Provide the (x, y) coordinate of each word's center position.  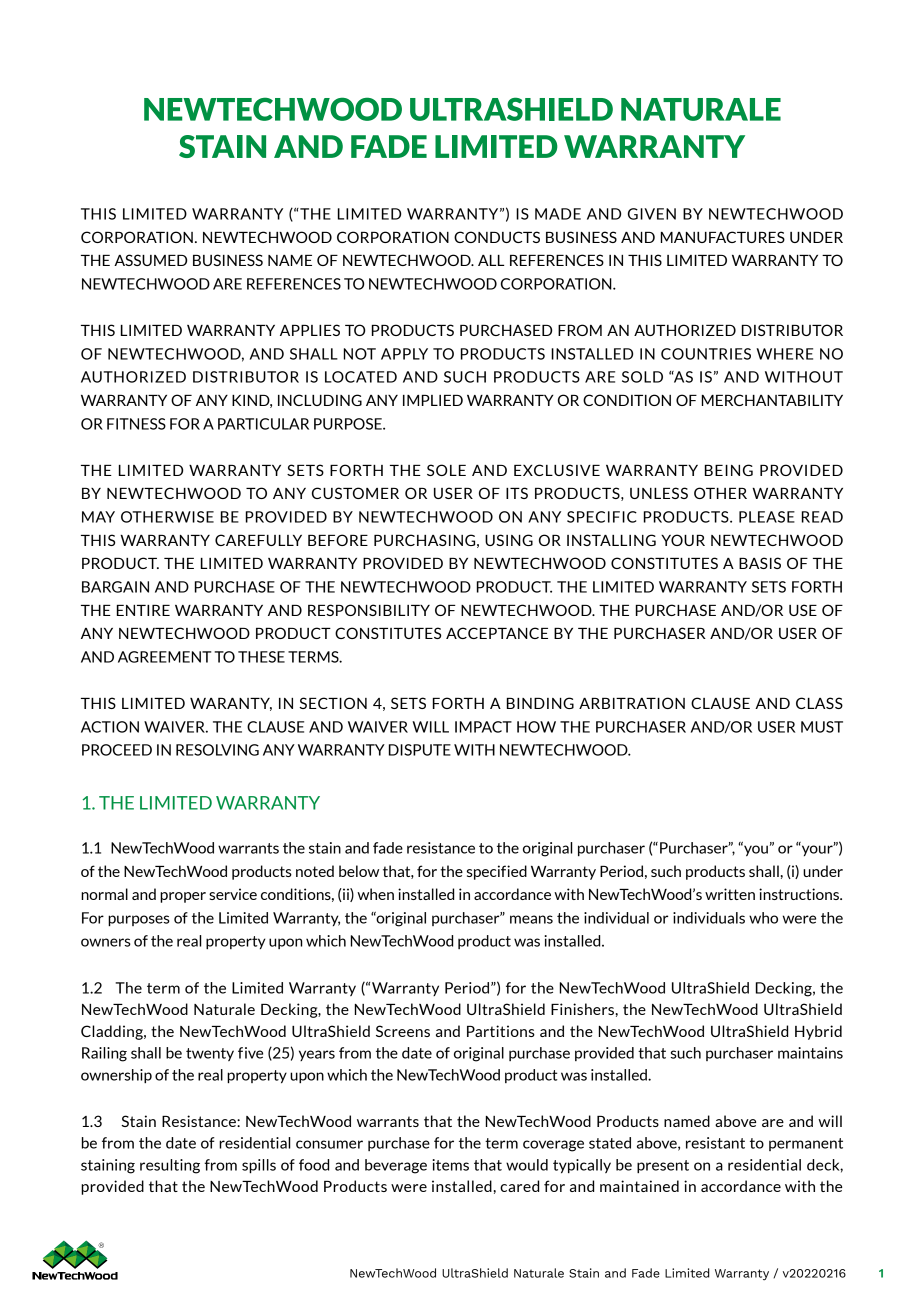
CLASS (819, 703)
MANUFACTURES (723, 237)
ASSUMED (150, 260)
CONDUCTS (497, 237)
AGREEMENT (164, 657)
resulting (170, 1166)
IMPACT (483, 727)
